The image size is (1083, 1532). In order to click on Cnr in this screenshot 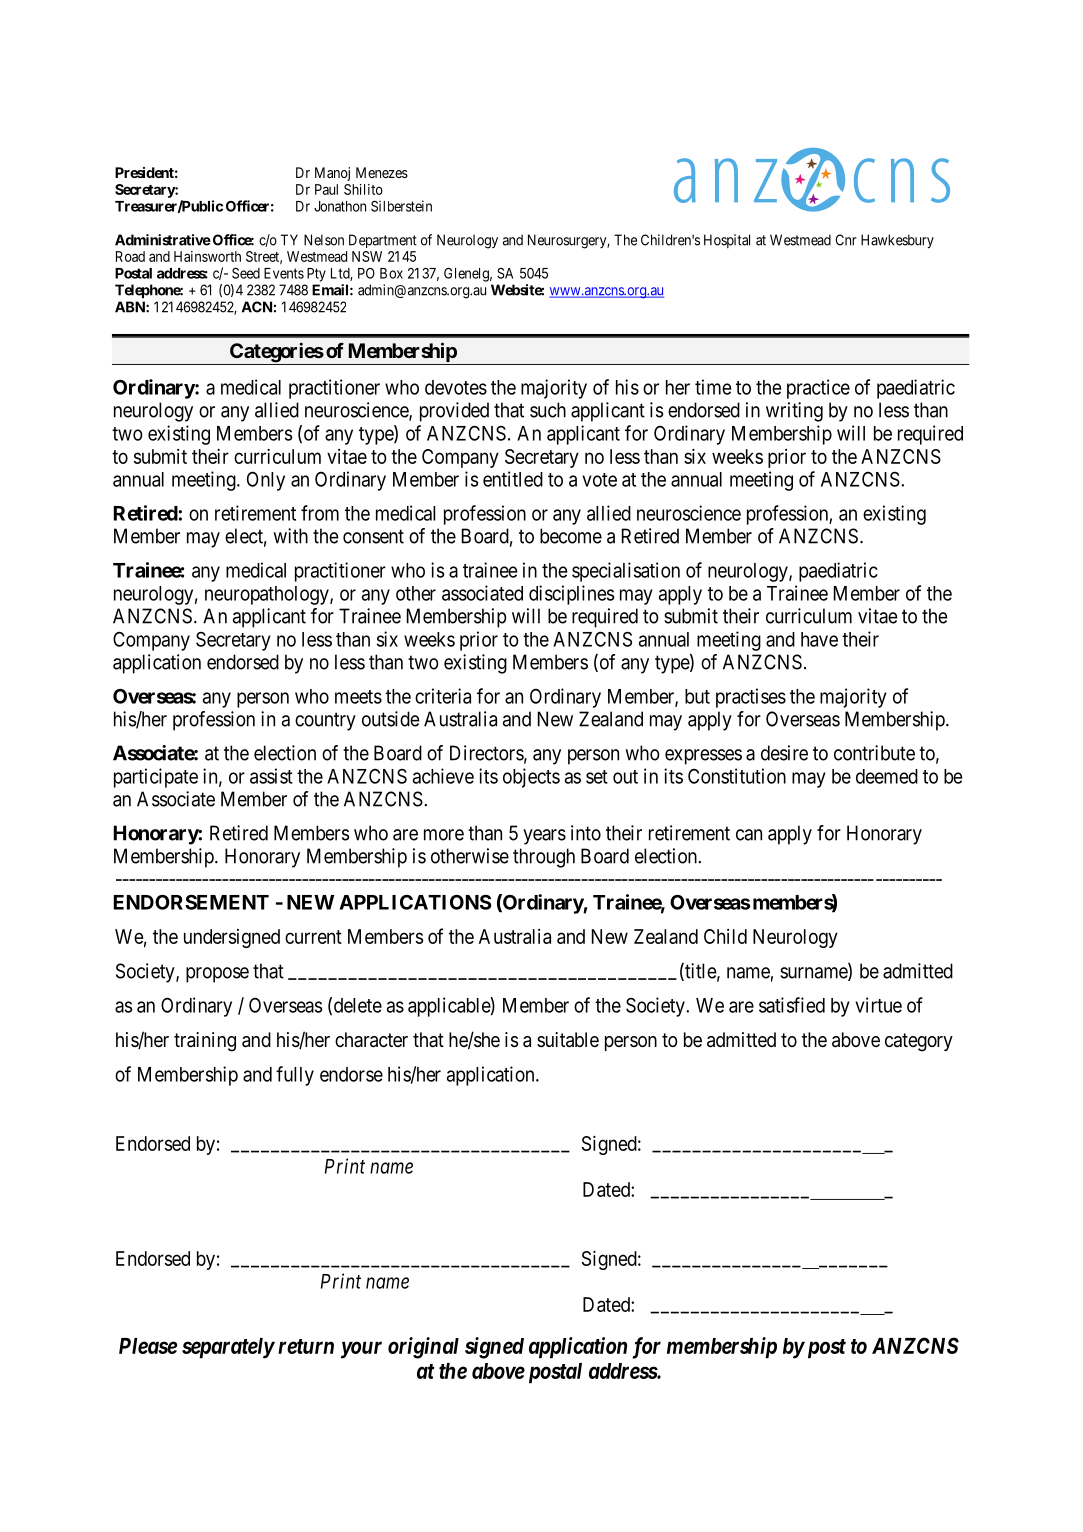, I will do `click(846, 240)`.
